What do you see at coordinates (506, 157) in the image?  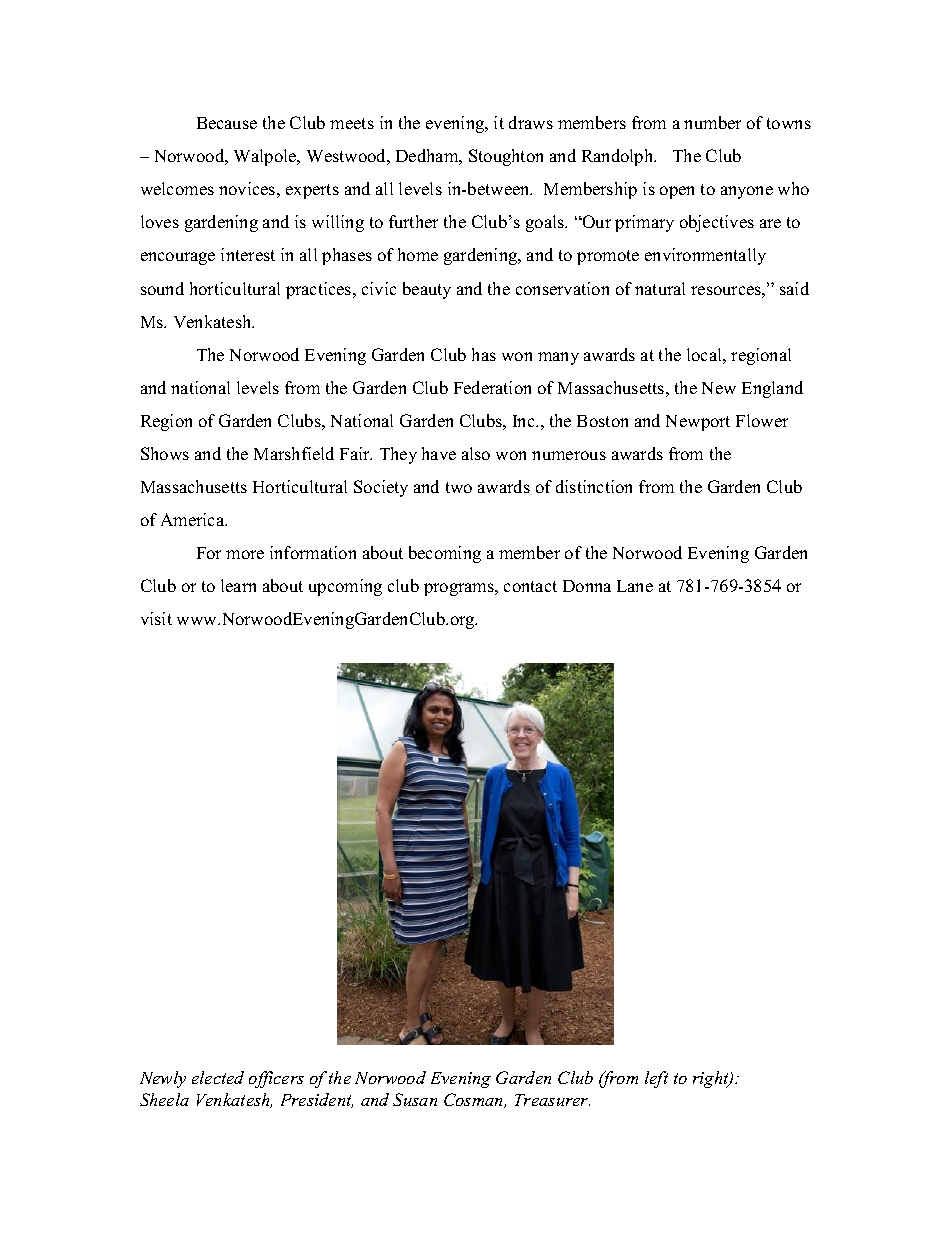 I see `Stoughton` at bounding box center [506, 157].
